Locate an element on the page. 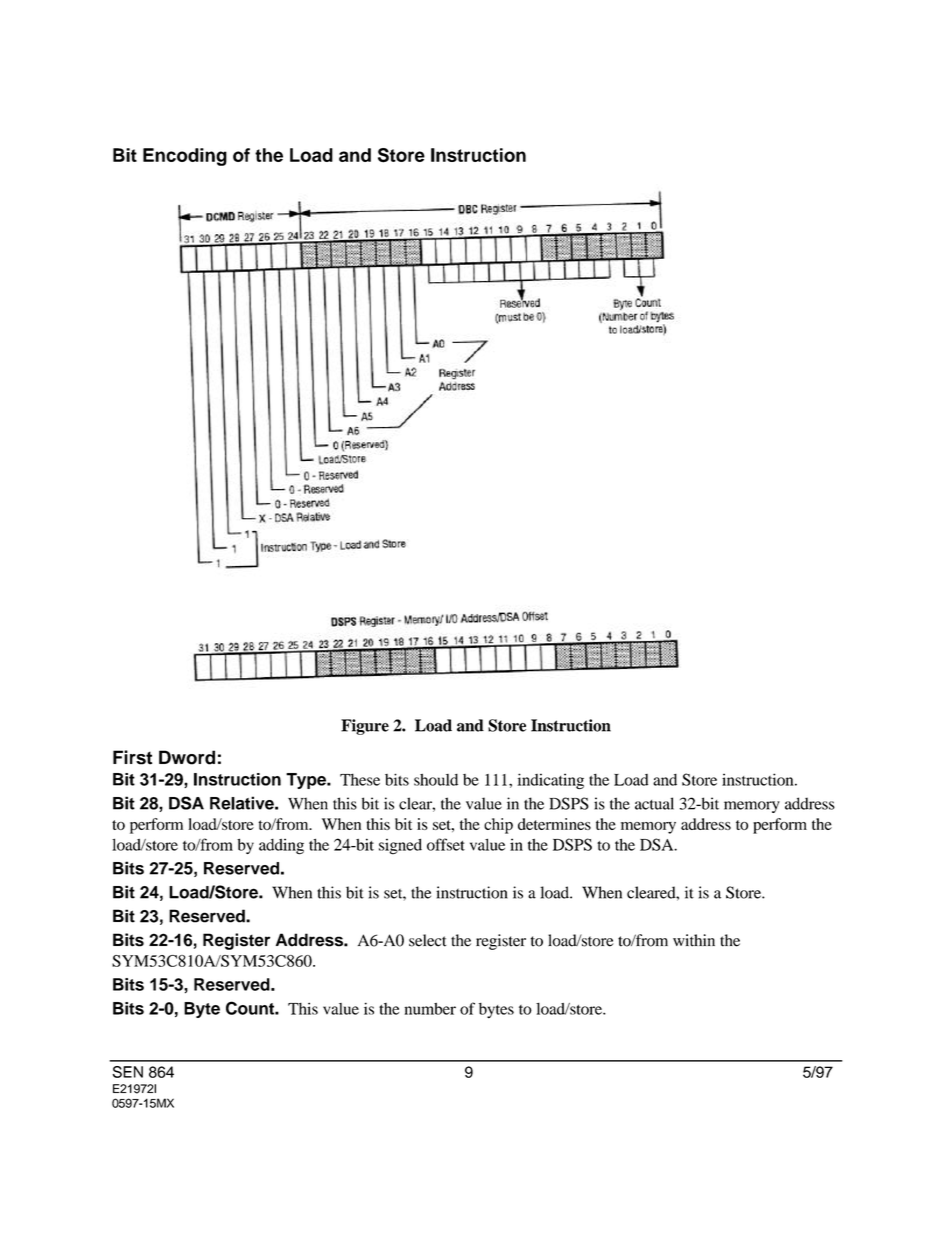 This image has height=1233, width=952. should is located at coordinates (436, 780).
